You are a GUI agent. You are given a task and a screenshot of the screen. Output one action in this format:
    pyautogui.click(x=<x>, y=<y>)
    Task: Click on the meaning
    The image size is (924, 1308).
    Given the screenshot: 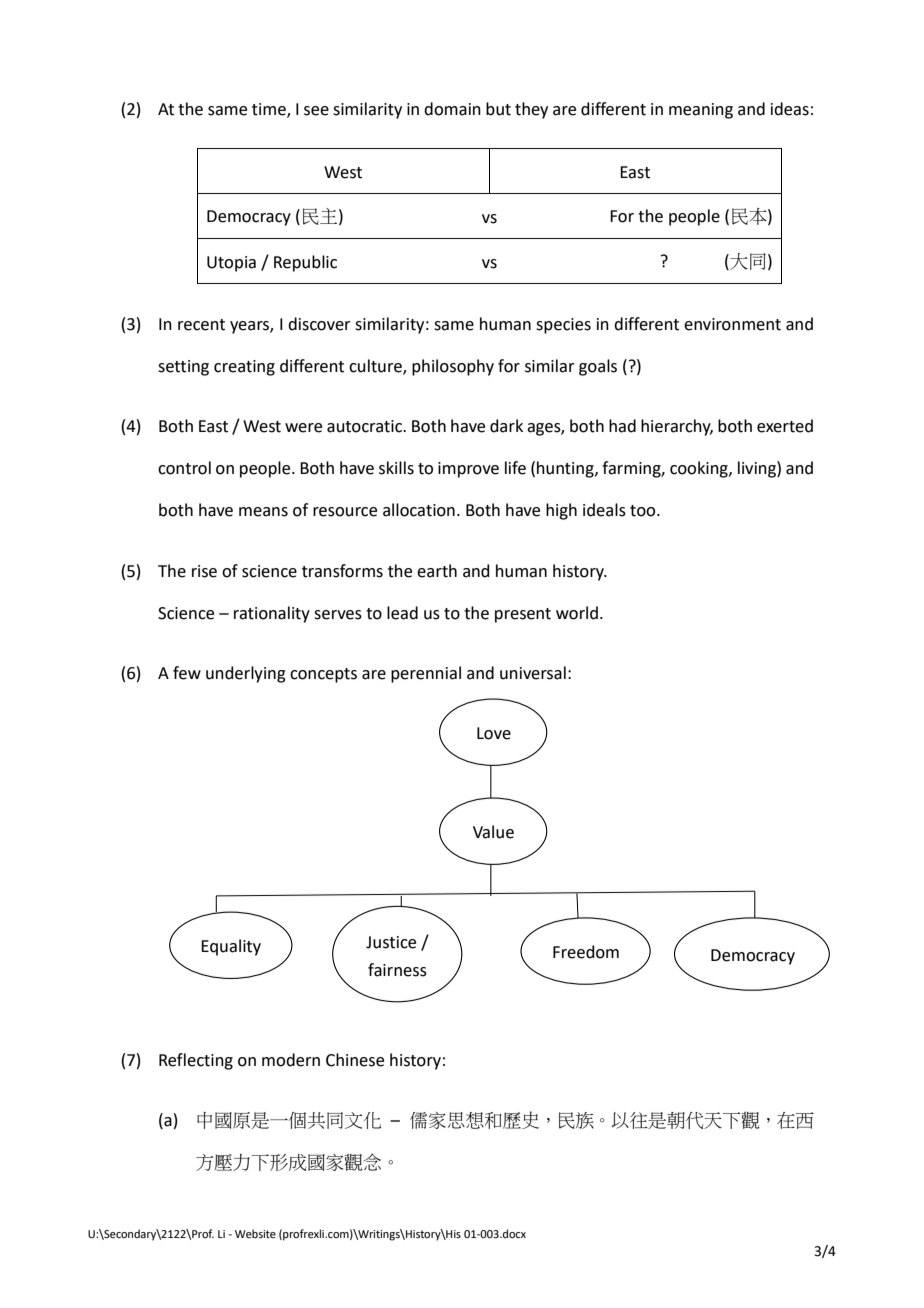 What is the action you would take?
    pyautogui.click(x=701, y=111)
